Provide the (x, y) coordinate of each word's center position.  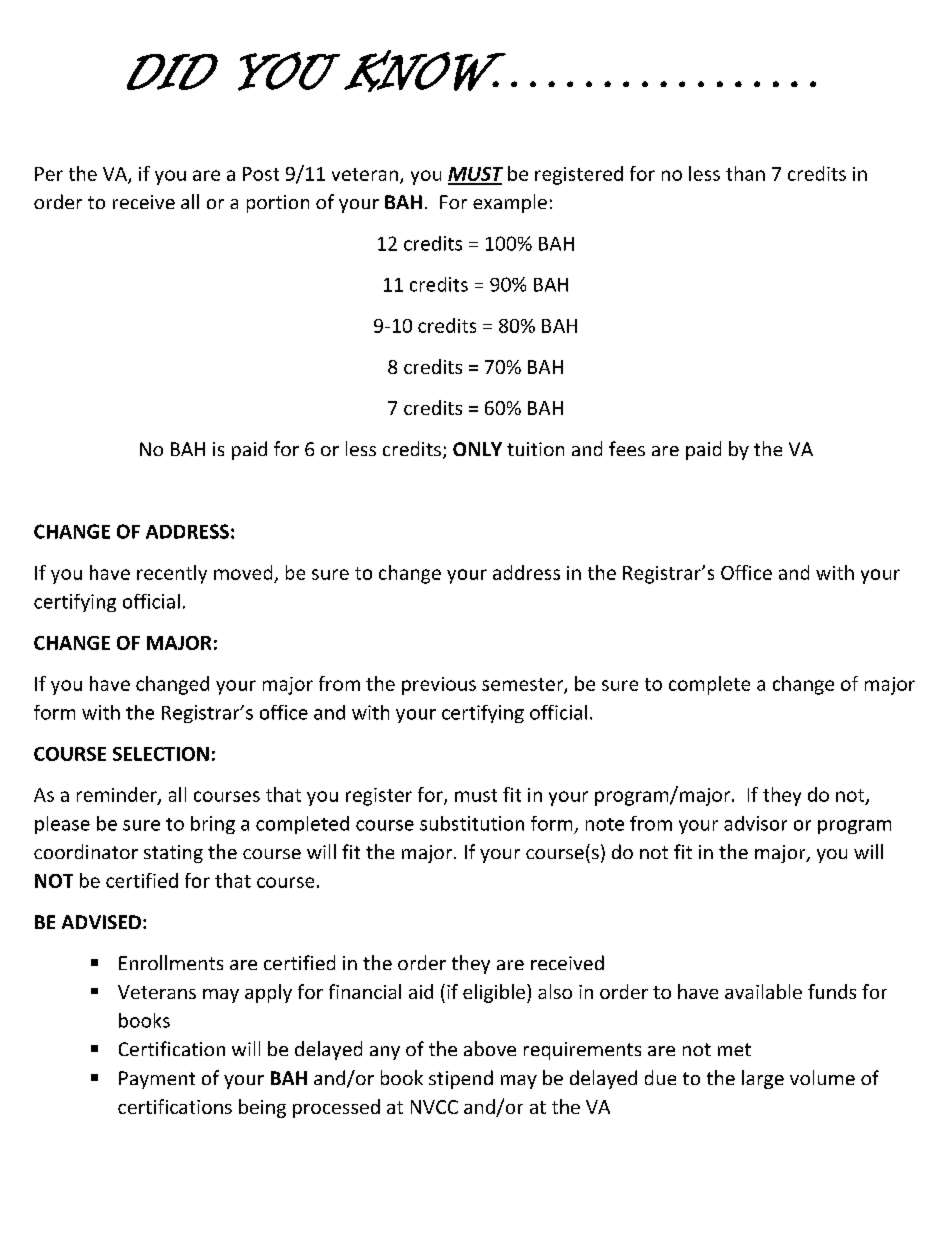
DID (172, 72)
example (510, 203)
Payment (157, 1080)
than (745, 173)
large (763, 1079)
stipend (461, 1079)
